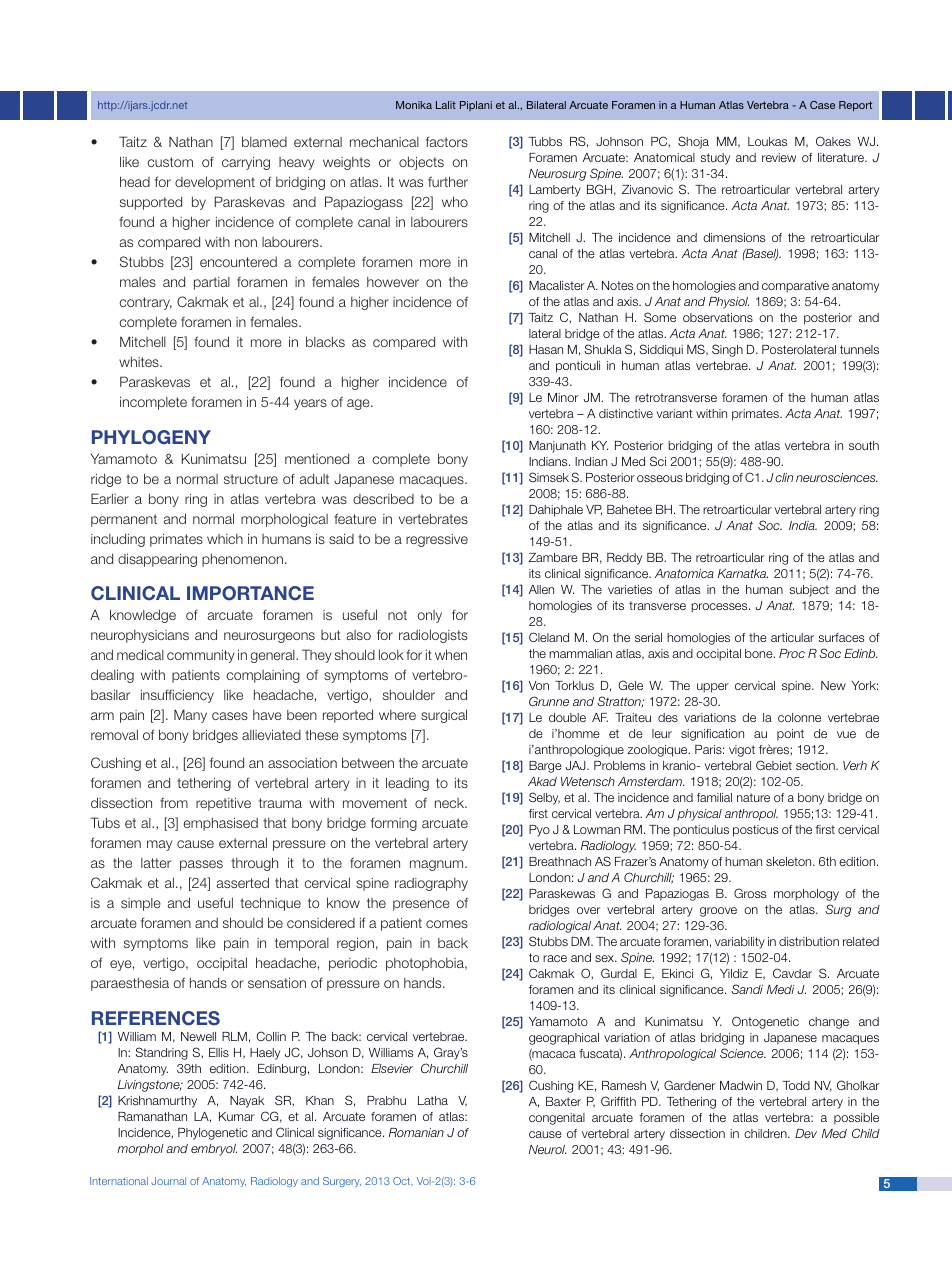  Describe the element at coordinates (170, 162) in the page. I see `custom` at that location.
